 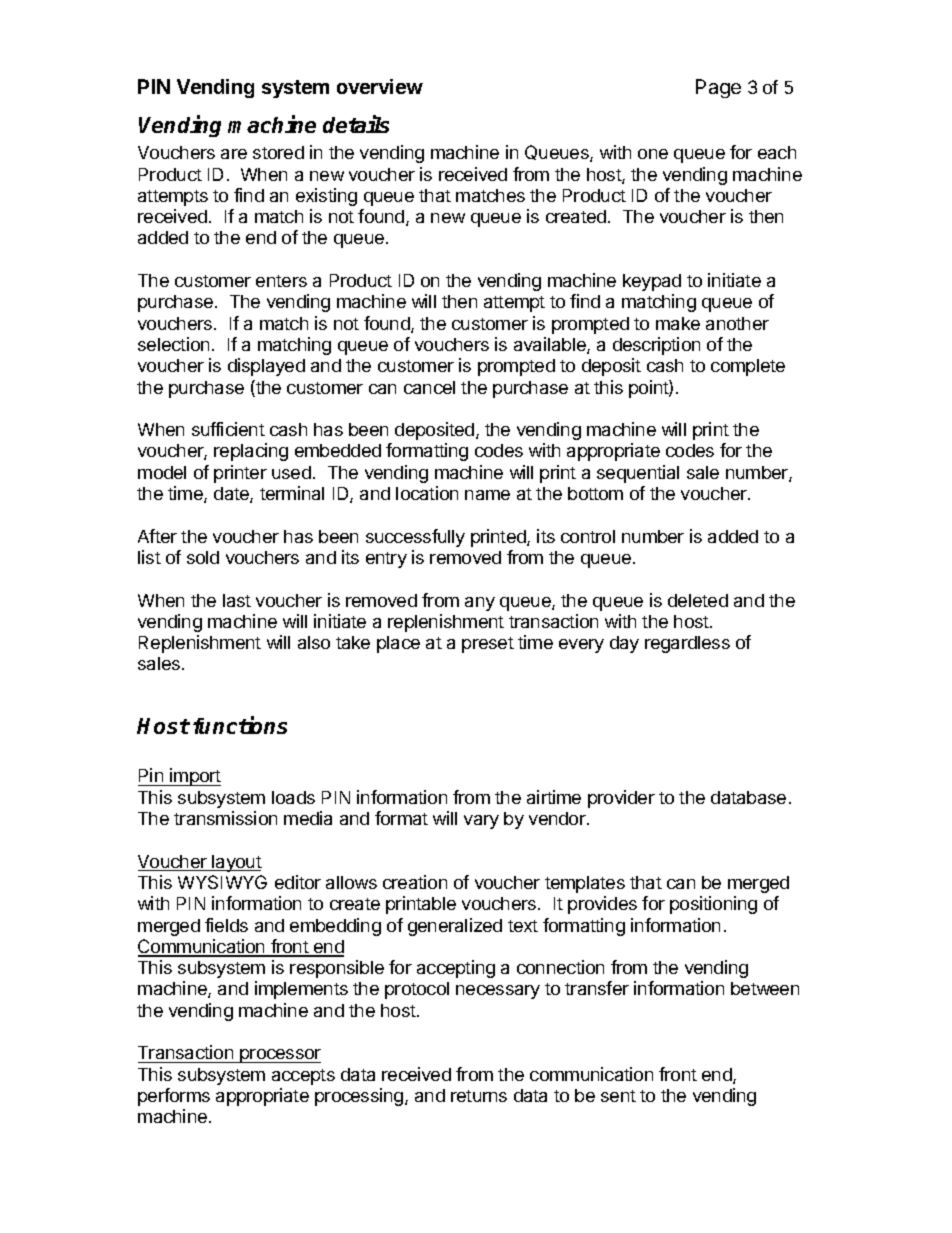 What do you see at coordinates (380, 86) in the screenshot?
I see `overview` at bounding box center [380, 86].
